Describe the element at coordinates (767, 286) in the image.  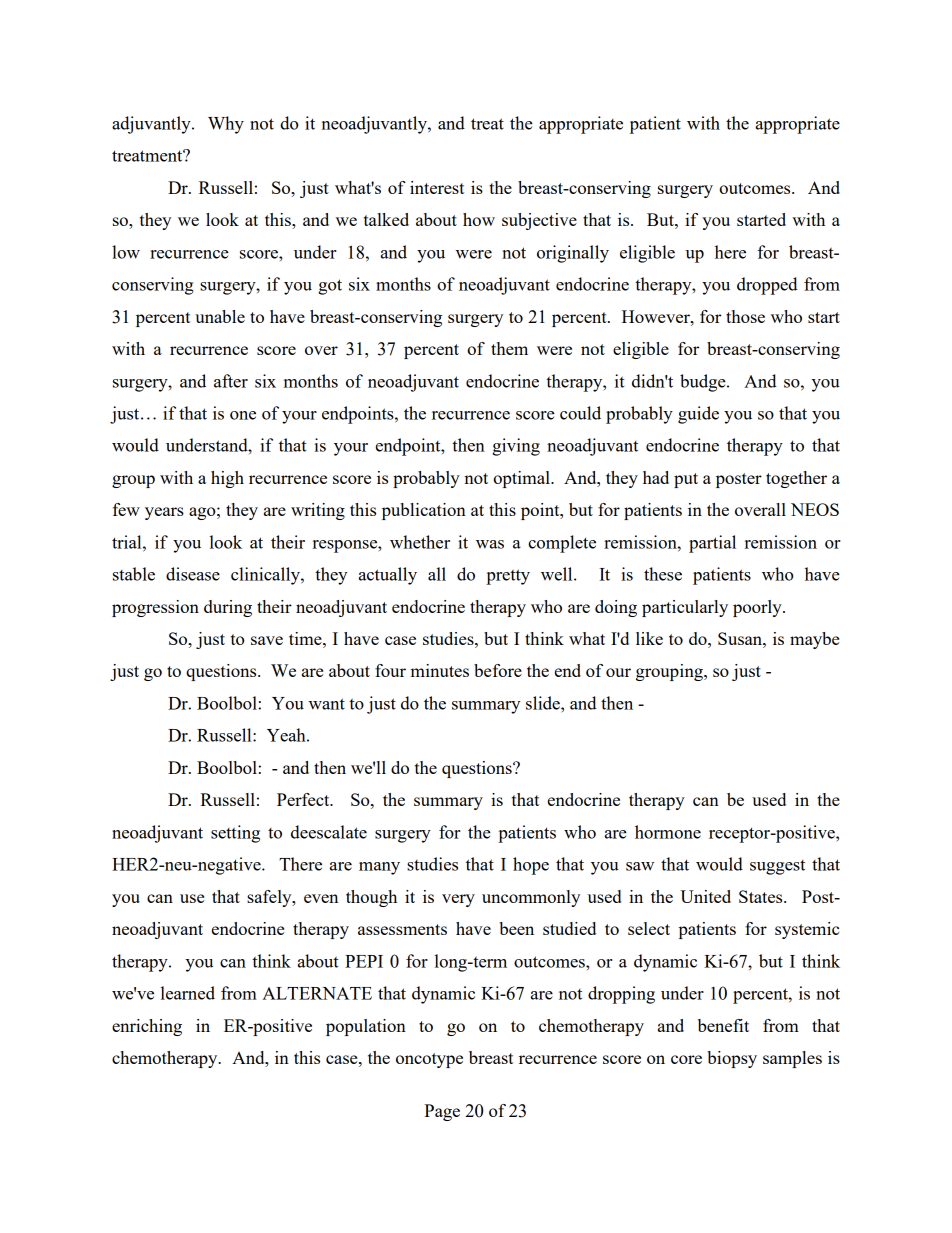
I see `dropped` at that location.
